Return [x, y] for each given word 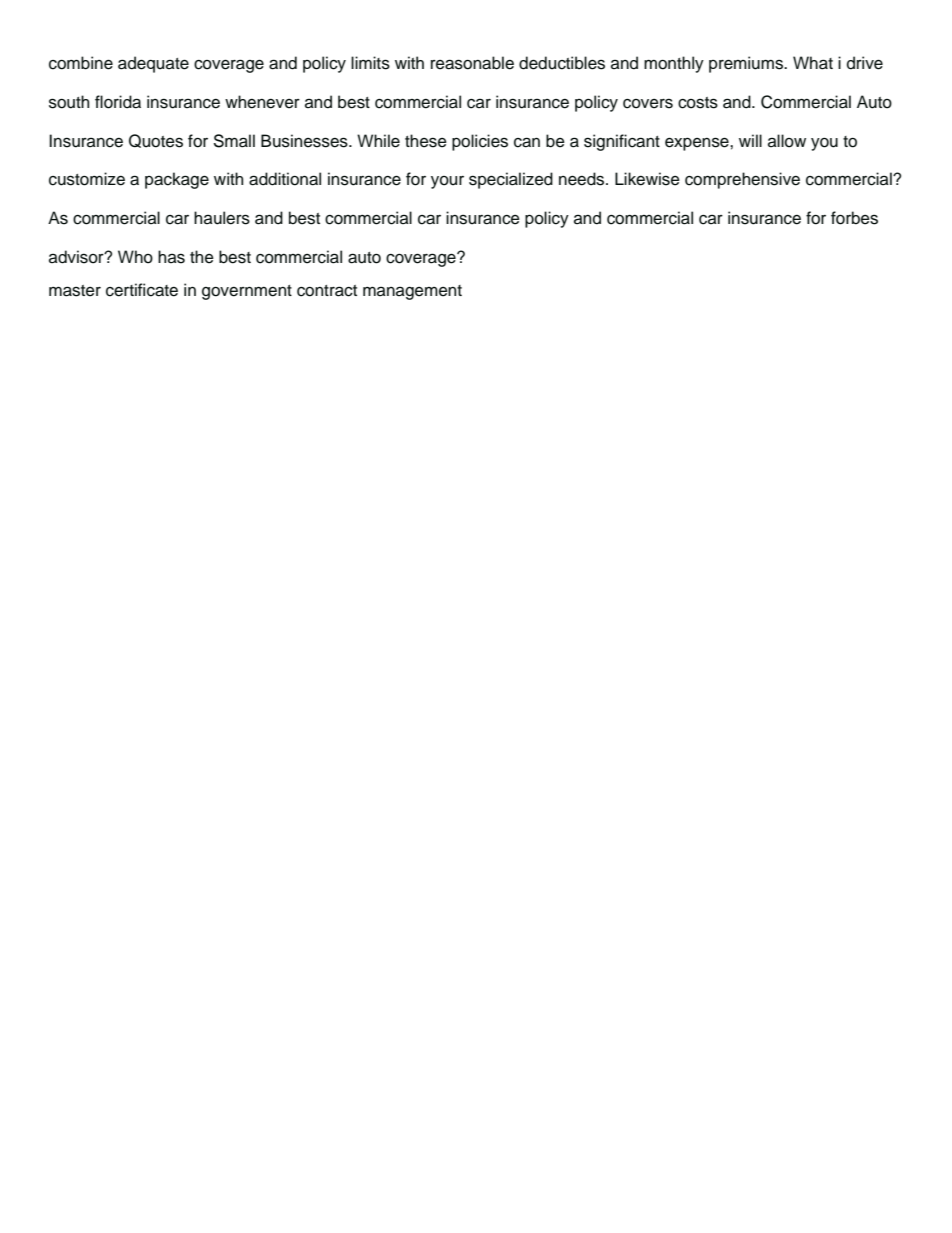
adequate [153, 64]
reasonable [472, 63]
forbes [854, 218]
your [447, 182]
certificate [142, 290]
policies [480, 142]
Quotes [156, 141]
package [177, 180]
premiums [747, 64]
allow [787, 141]
